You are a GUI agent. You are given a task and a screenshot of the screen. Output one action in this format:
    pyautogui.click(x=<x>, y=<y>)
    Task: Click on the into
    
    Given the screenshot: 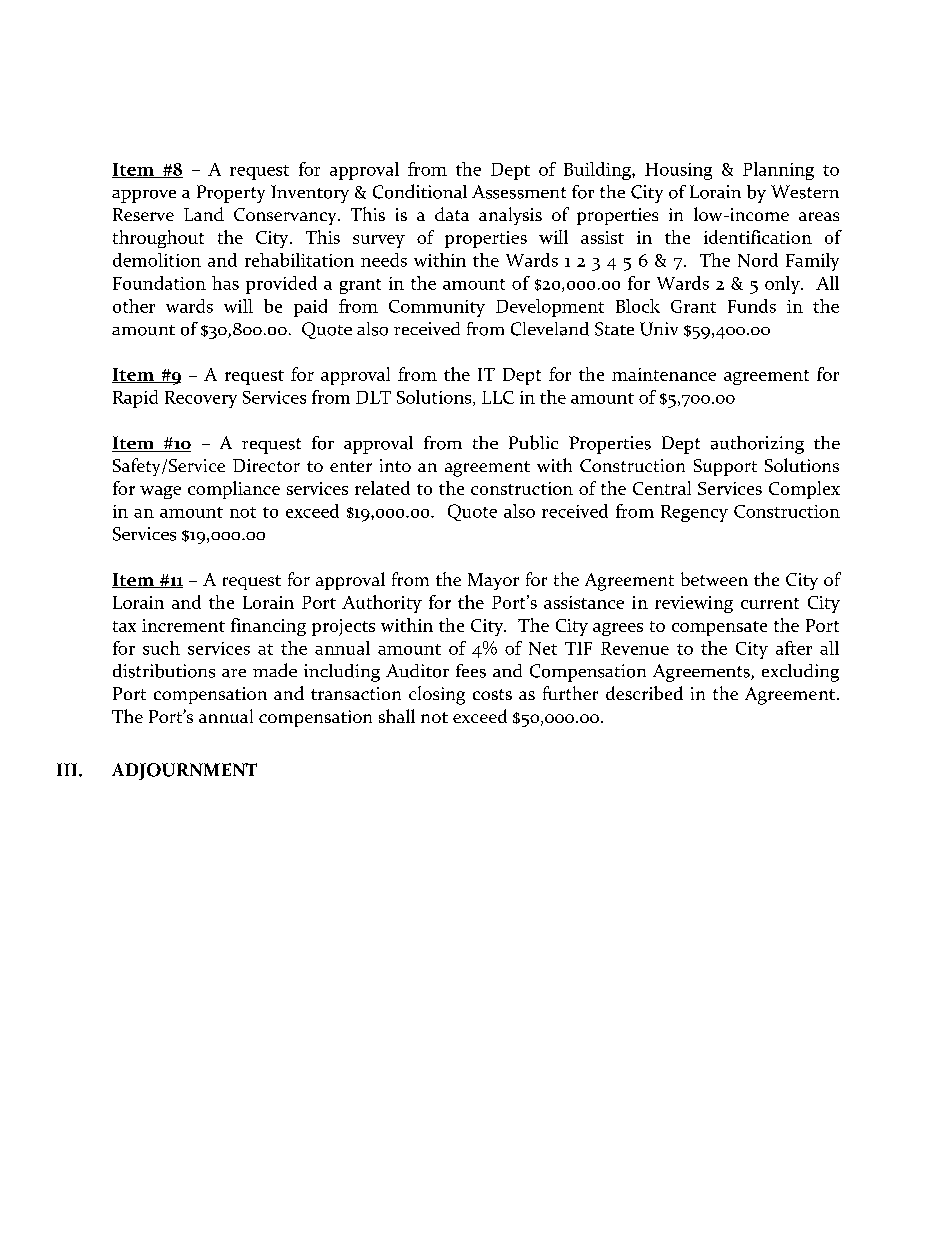 What is the action you would take?
    pyautogui.click(x=395, y=465)
